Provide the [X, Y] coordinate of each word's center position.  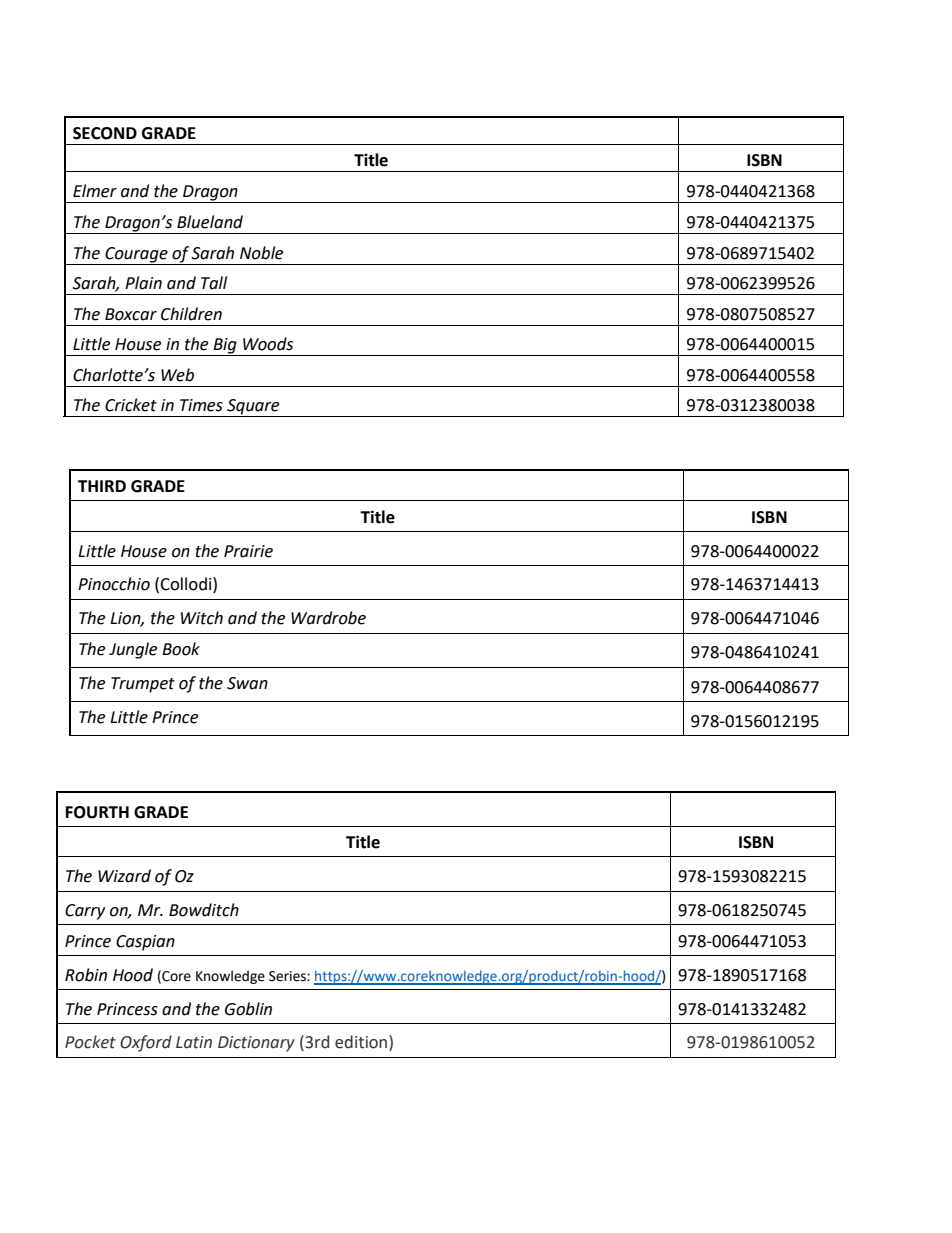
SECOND [105, 133]
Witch [202, 618]
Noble [261, 253]
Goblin [248, 1009]
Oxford [146, 1043]
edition [362, 1043]
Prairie [248, 551]
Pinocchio [114, 584]
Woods [268, 344]
